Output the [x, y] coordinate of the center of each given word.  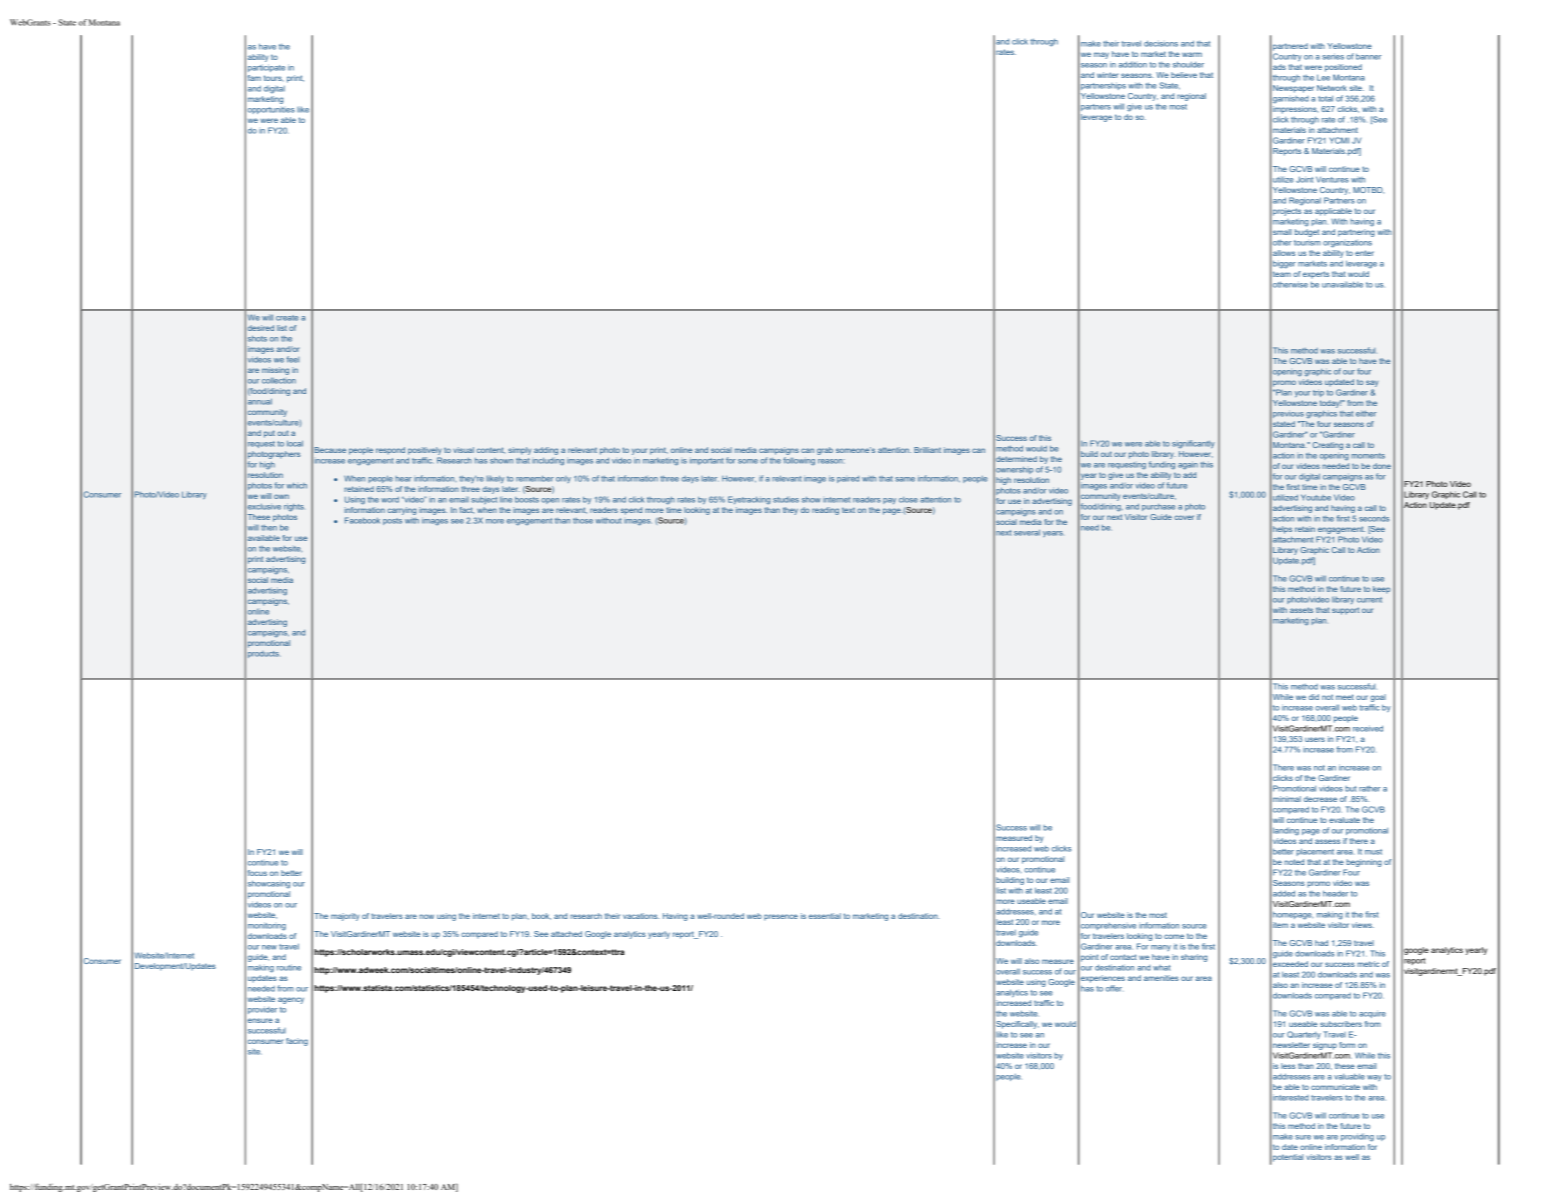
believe [1184, 75]
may [1101, 55]
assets [1301, 610]
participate [266, 68]
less [1288, 1066]
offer [1115, 988]
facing [297, 1042]
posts [392, 521]
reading [825, 511]
